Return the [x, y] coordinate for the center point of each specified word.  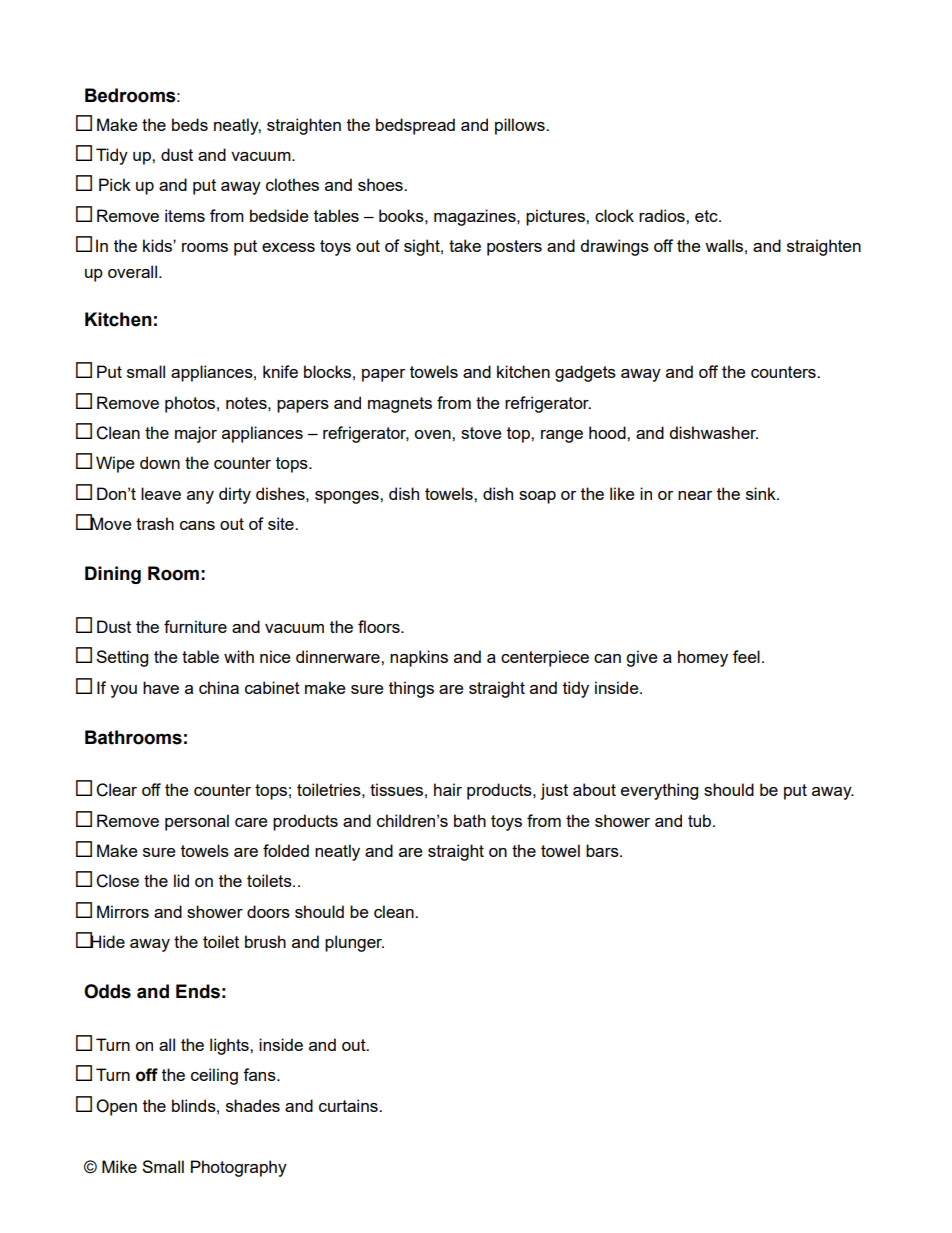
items [185, 215]
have [161, 687]
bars [603, 850]
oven [433, 434]
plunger [354, 943]
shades [253, 1105]
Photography [239, 1168]
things [411, 689]
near [695, 495]
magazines [476, 217]
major [196, 434]
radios [663, 215]
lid [181, 880]
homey [703, 658]
